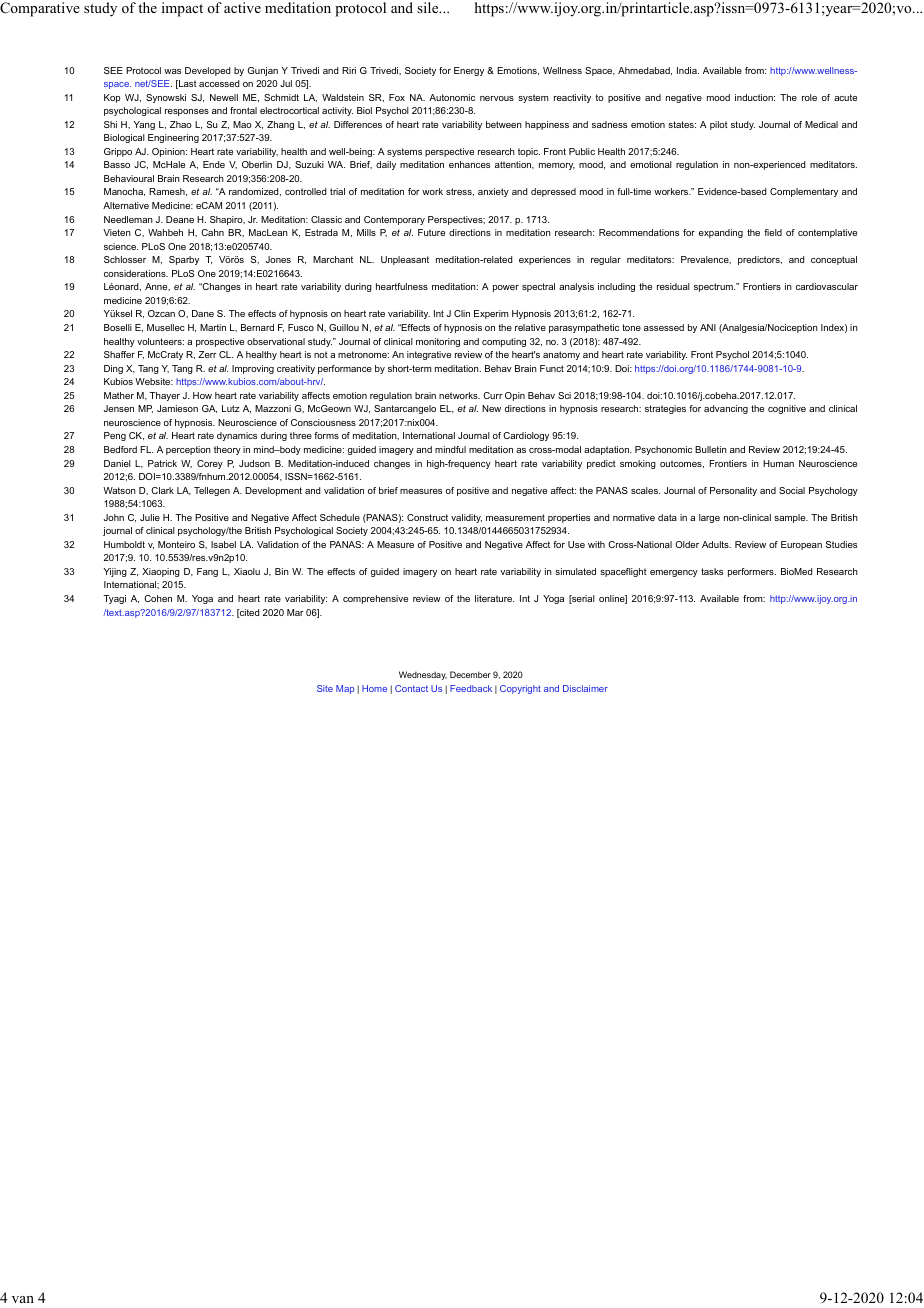  What do you see at coordinates (470, 674) in the image?
I see `December` at bounding box center [470, 674].
